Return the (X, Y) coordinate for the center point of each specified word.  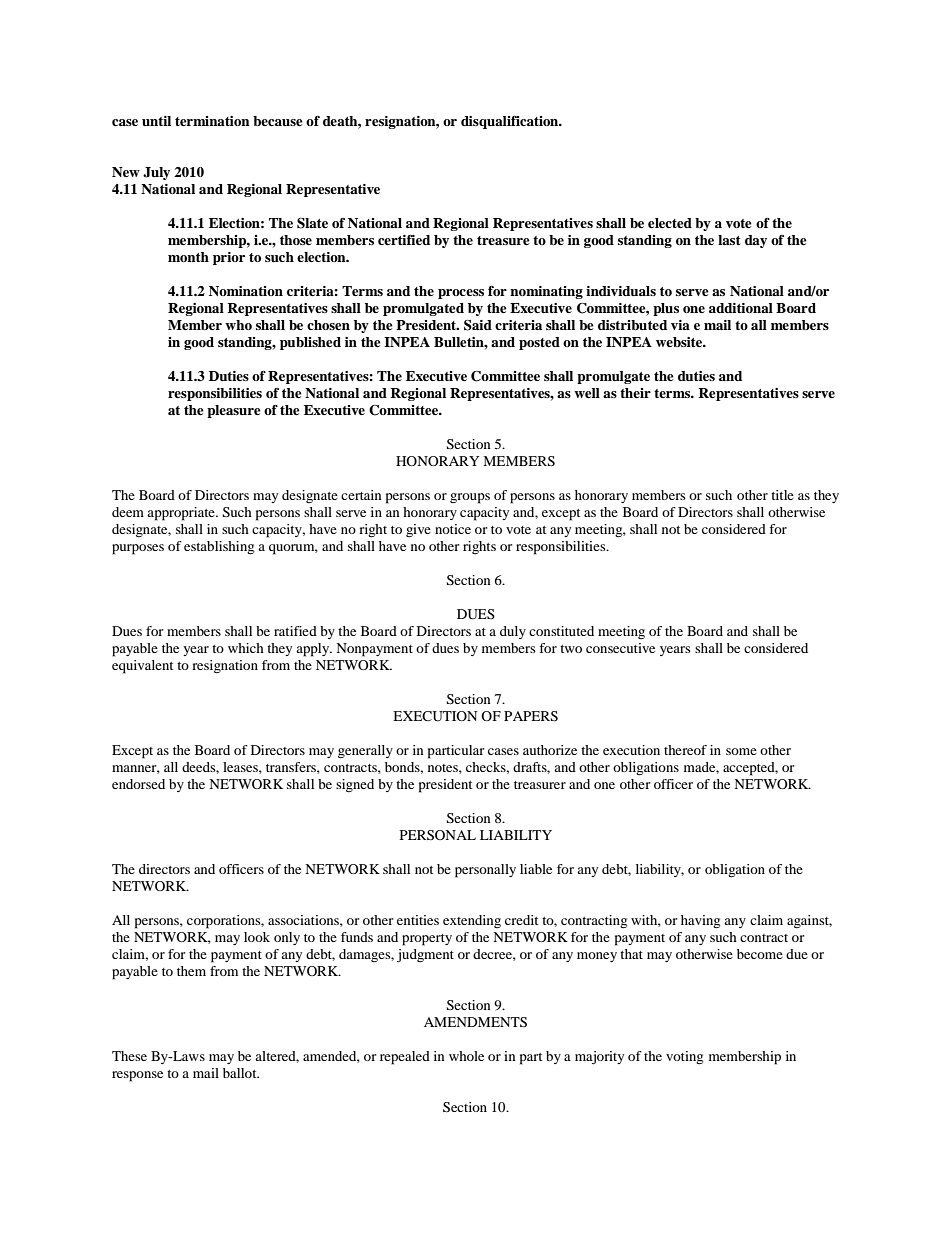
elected (670, 223)
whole (466, 1056)
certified (404, 240)
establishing (219, 548)
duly (513, 632)
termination (212, 121)
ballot (241, 1073)
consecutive (620, 648)
